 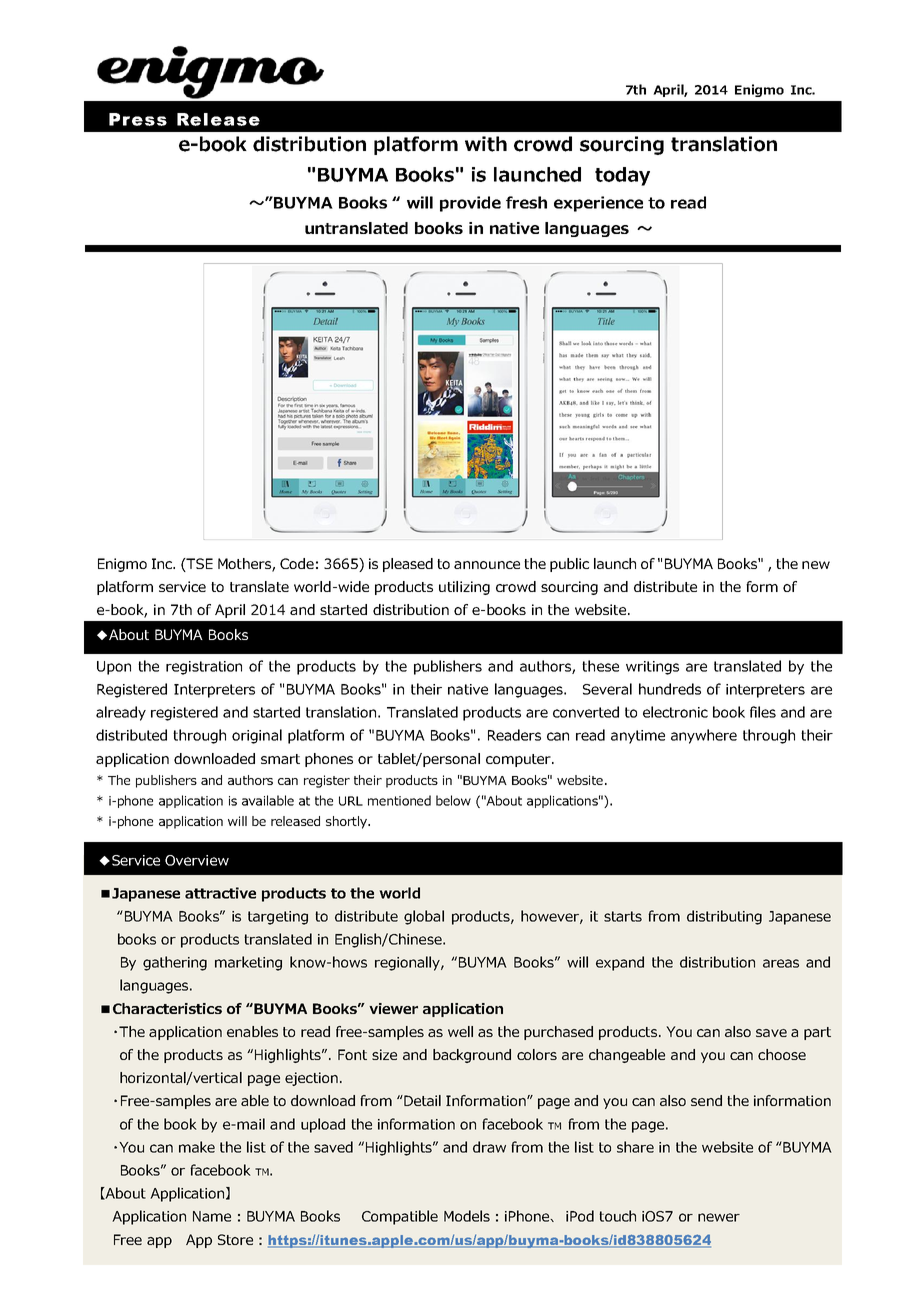 What do you see at coordinates (197, 1147) in the screenshot?
I see `make` at bounding box center [197, 1147].
